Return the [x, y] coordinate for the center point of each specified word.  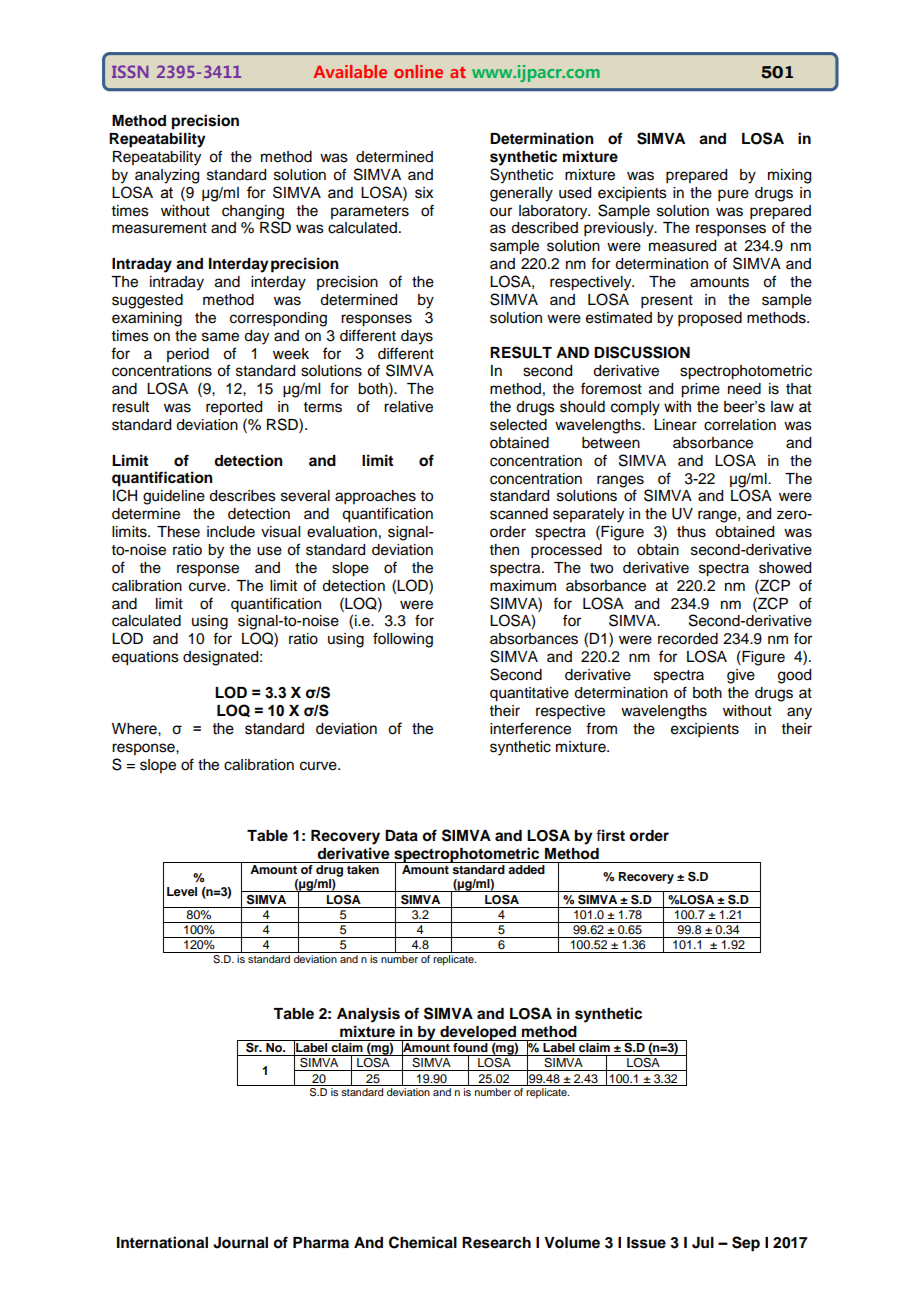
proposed [710, 319]
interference [530, 728]
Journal [240, 1243]
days [417, 337]
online [418, 71]
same [220, 337]
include [231, 532]
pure [733, 195]
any [799, 713]
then [504, 550]
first [610, 835]
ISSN [130, 71]
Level [182, 891]
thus [691, 532]
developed [478, 1033]
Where [135, 729]
